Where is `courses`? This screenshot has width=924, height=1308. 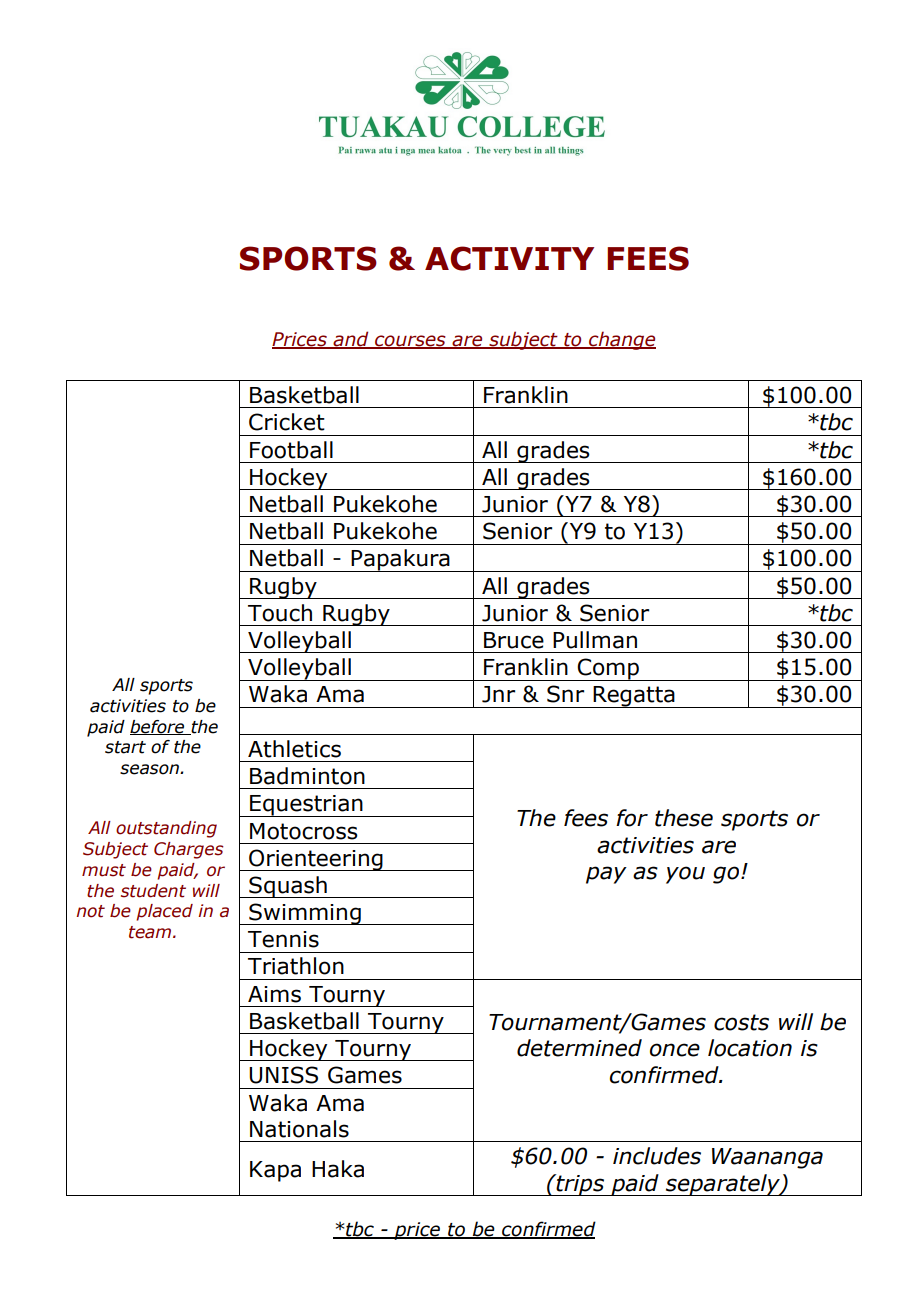
courses is located at coordinates (410, 342).
